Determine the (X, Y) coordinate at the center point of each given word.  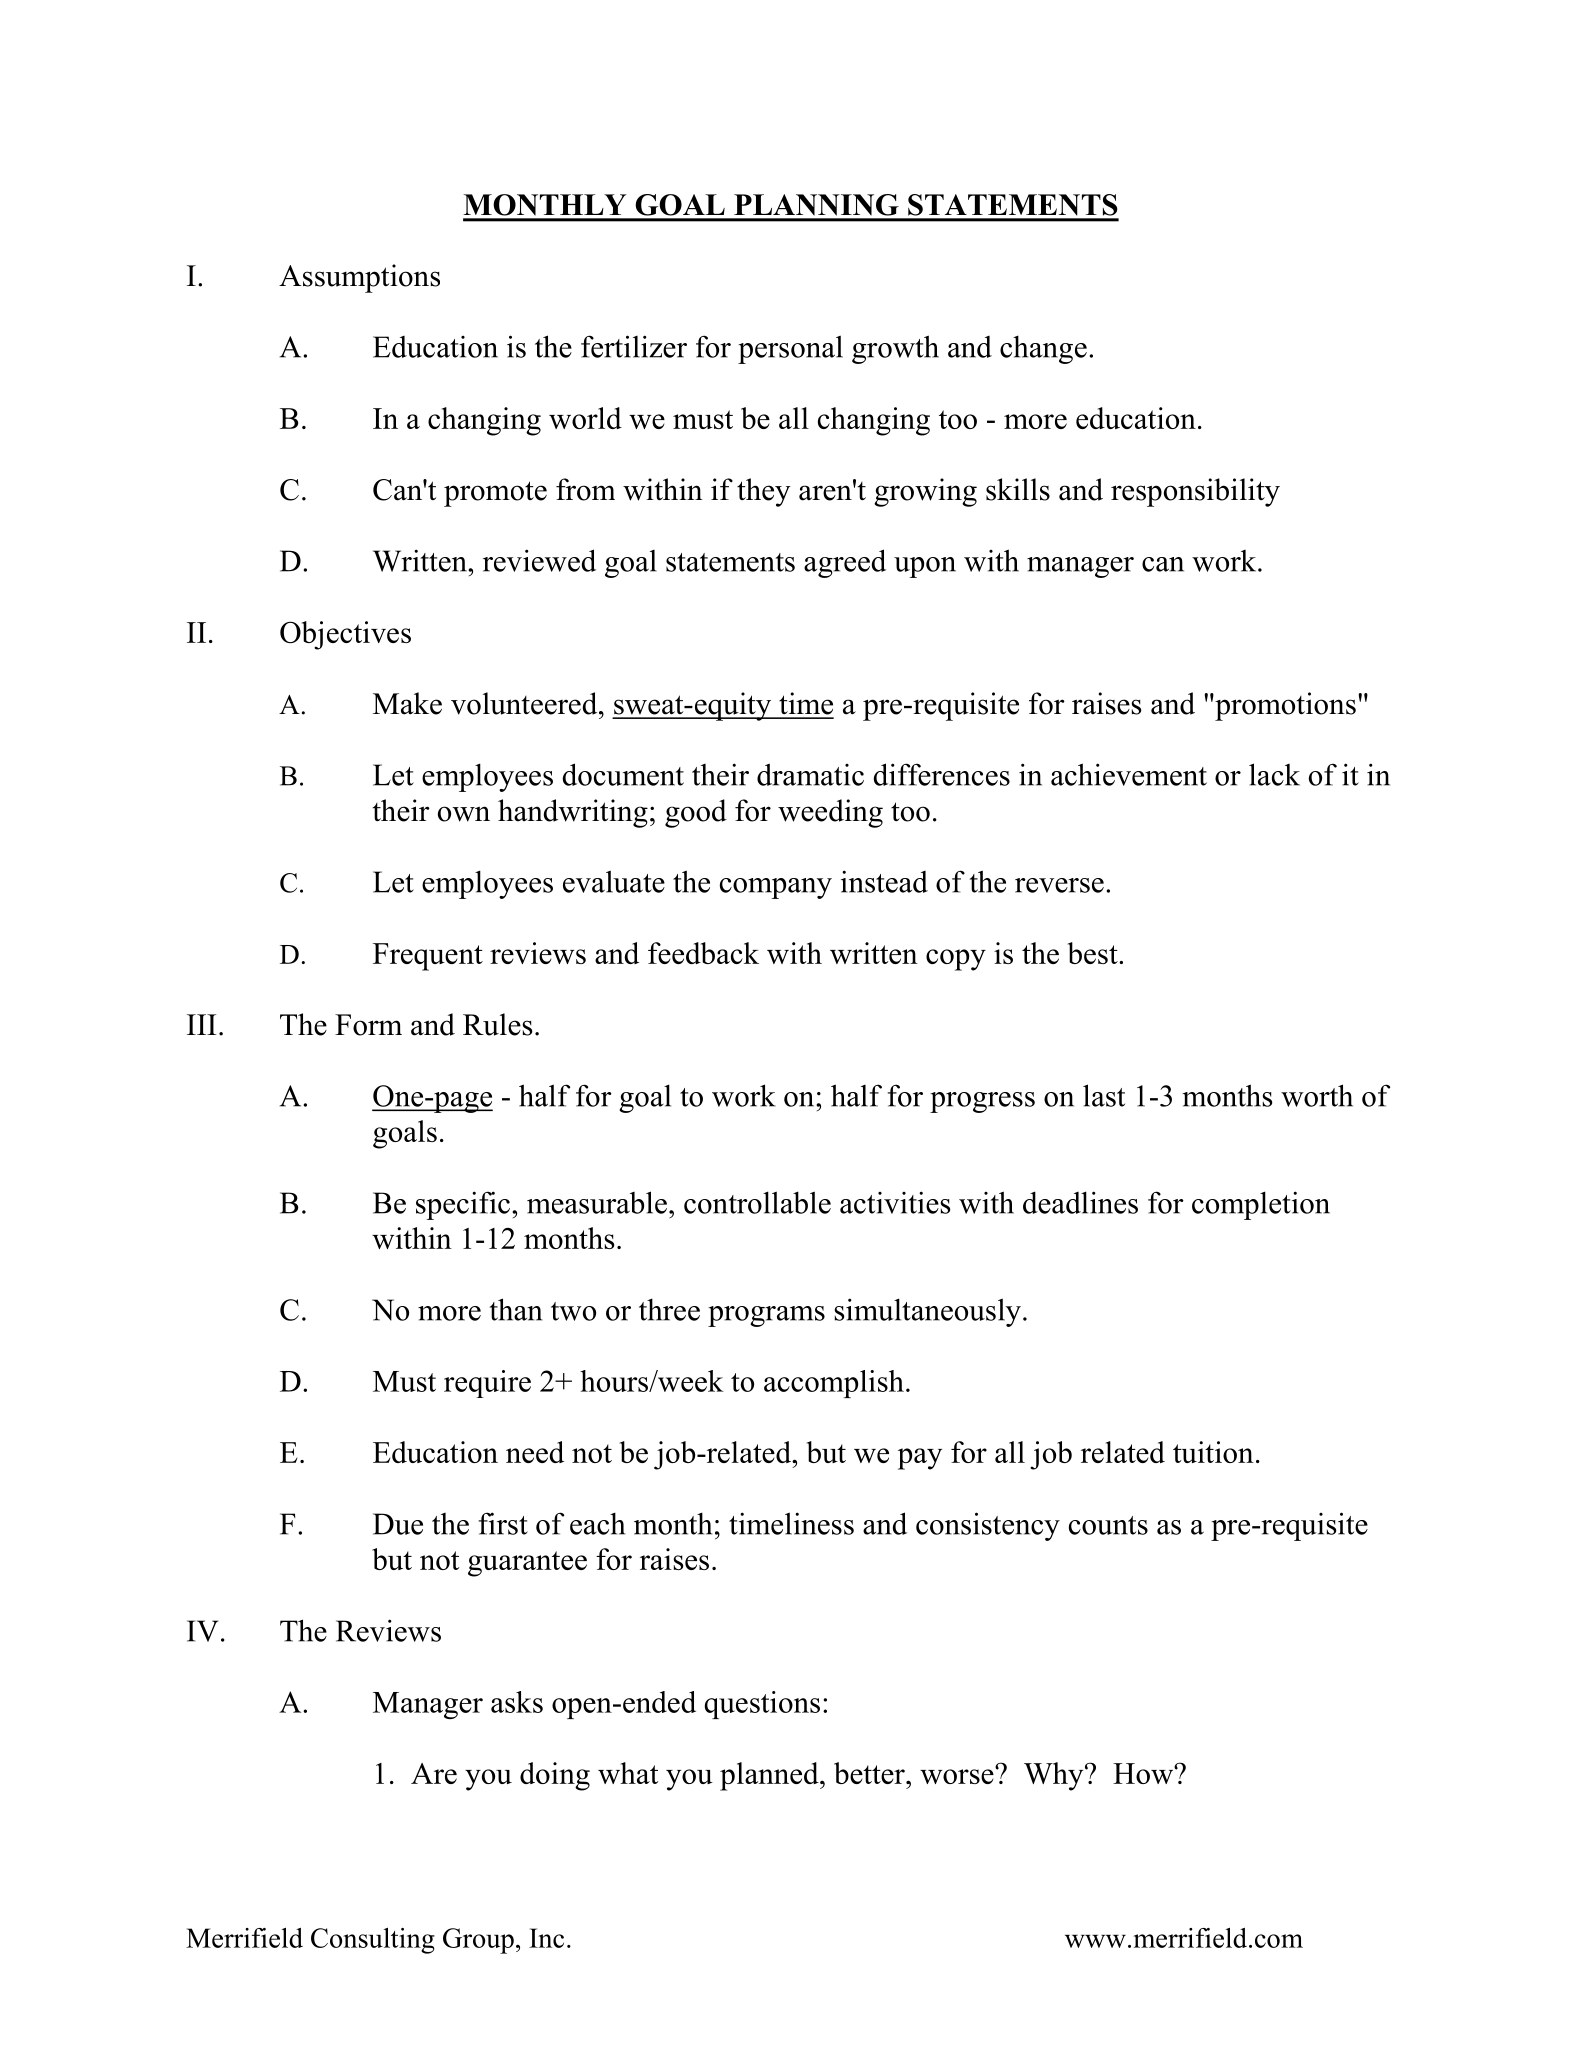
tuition (1213, 1452)
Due (398, 1524)
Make (407, 703)
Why (1055, 1776)
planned (770, 1776)
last (1104, 1095)
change (1043, 349)
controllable (757, 1202)
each (597, 1523)
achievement (1129, 774)
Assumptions (359, 278)
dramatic (810, 774)
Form (368, 1025)
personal (790, 349)
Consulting (373, 1941)
